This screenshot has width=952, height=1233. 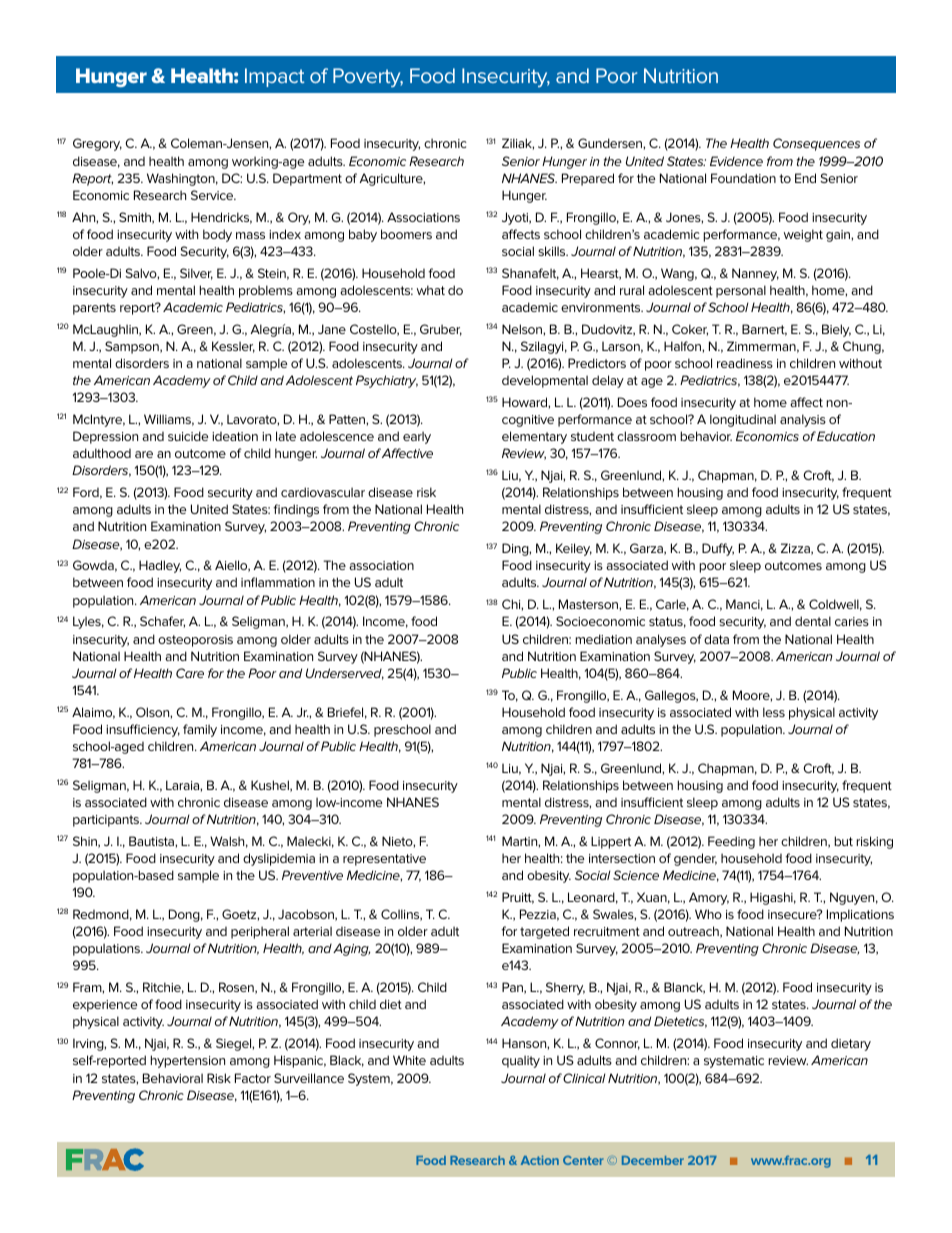 I want to click on family, so click(x=200, y=730).
